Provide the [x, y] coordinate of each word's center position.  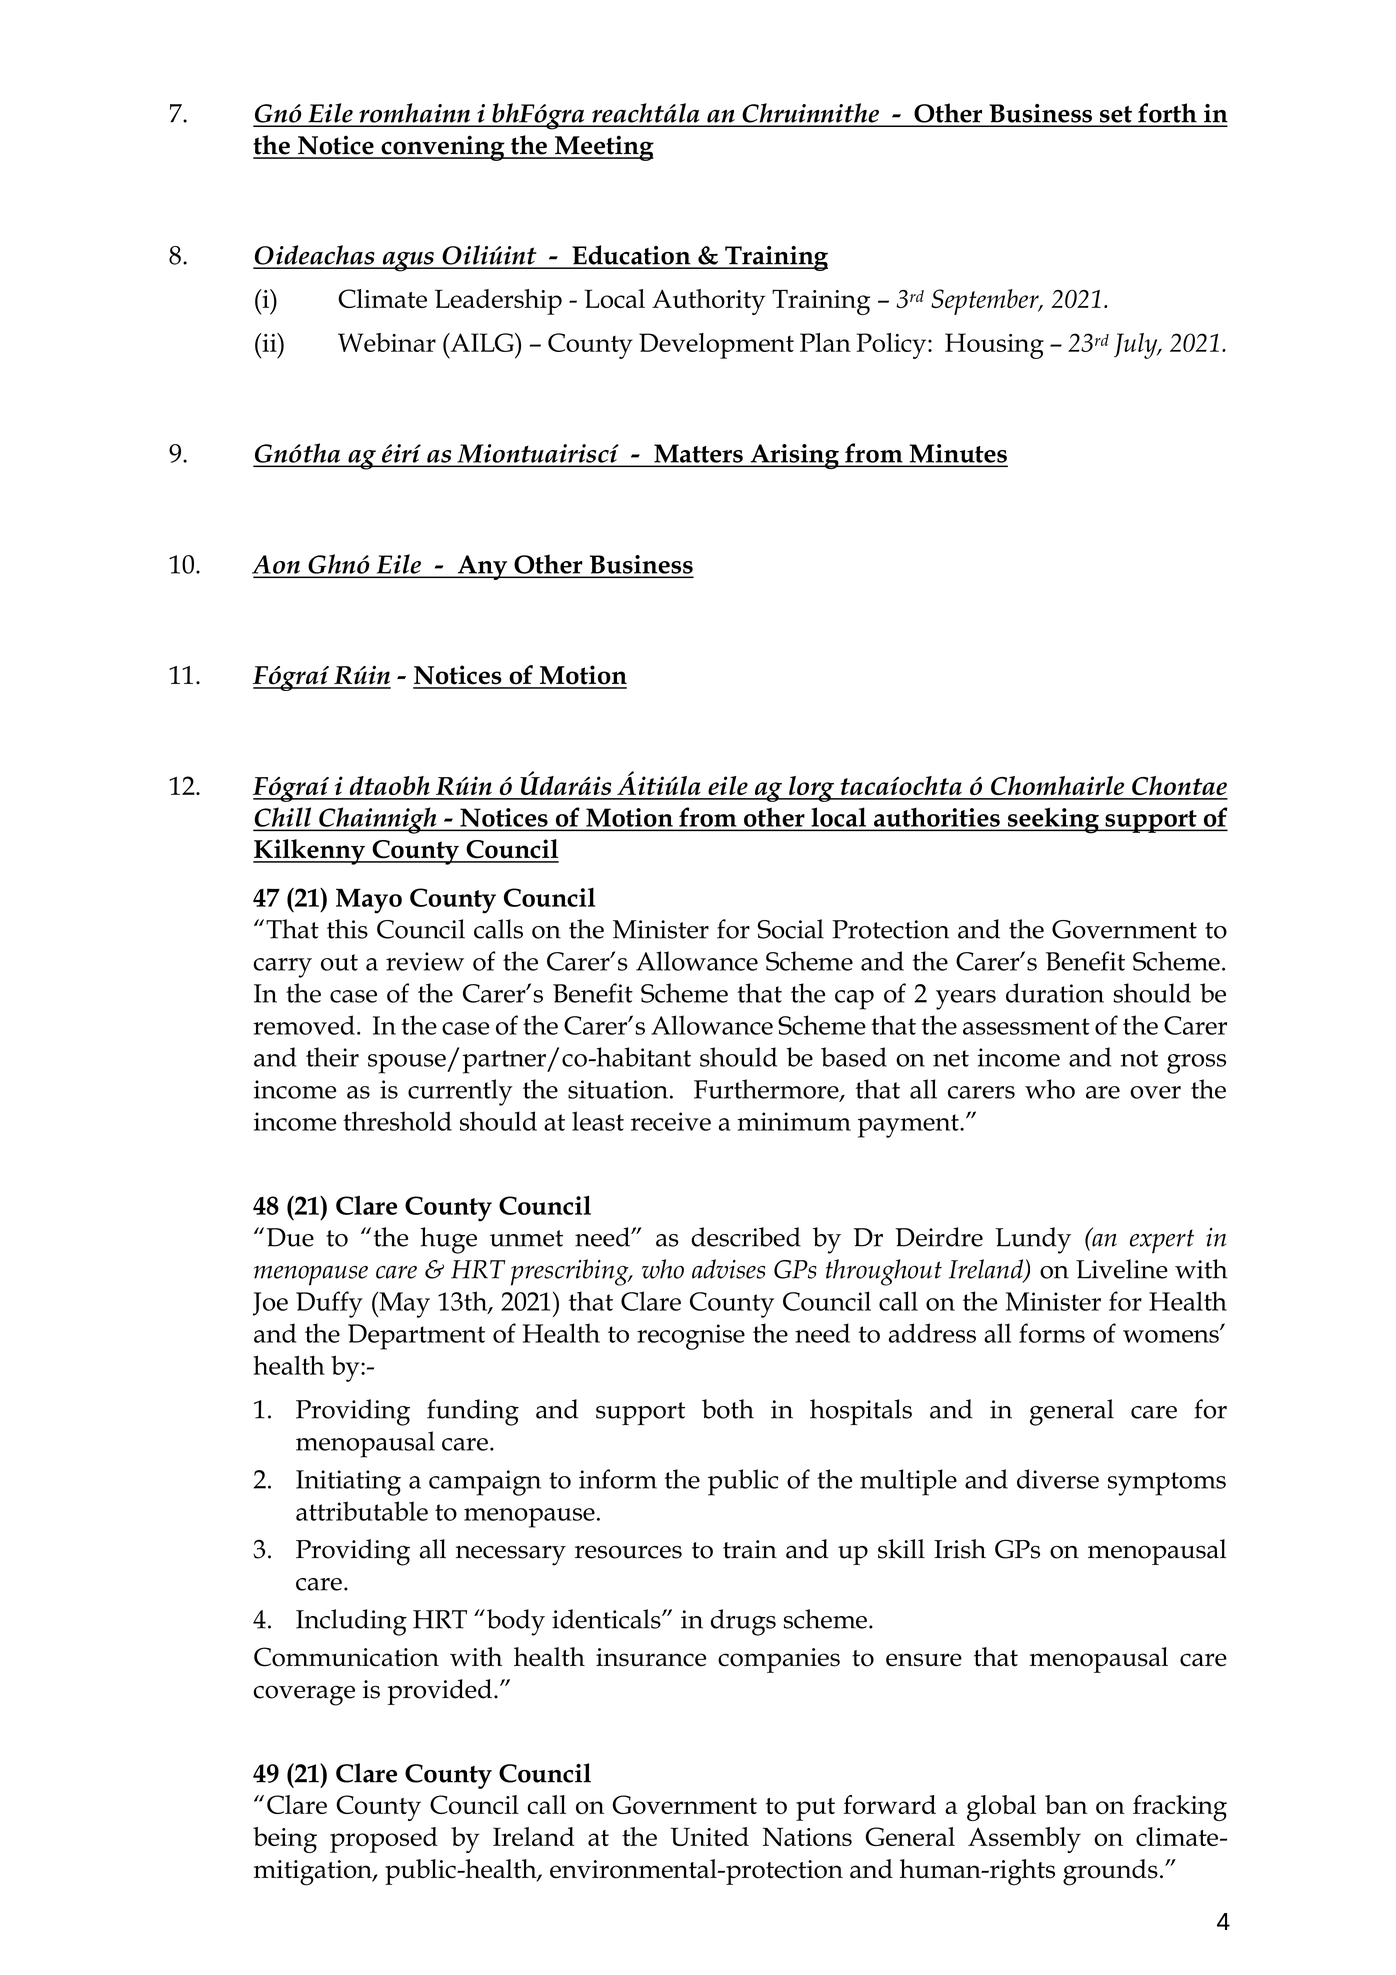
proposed [384, 1840]
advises [728, 1269]
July [1137, 346]
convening [443, 148]
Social [791, 929]
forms [1052, 1333]
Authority [708, 302]
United [710, 1836]
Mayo [369, 901]
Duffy [329, 1304]
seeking [1053, 820]
